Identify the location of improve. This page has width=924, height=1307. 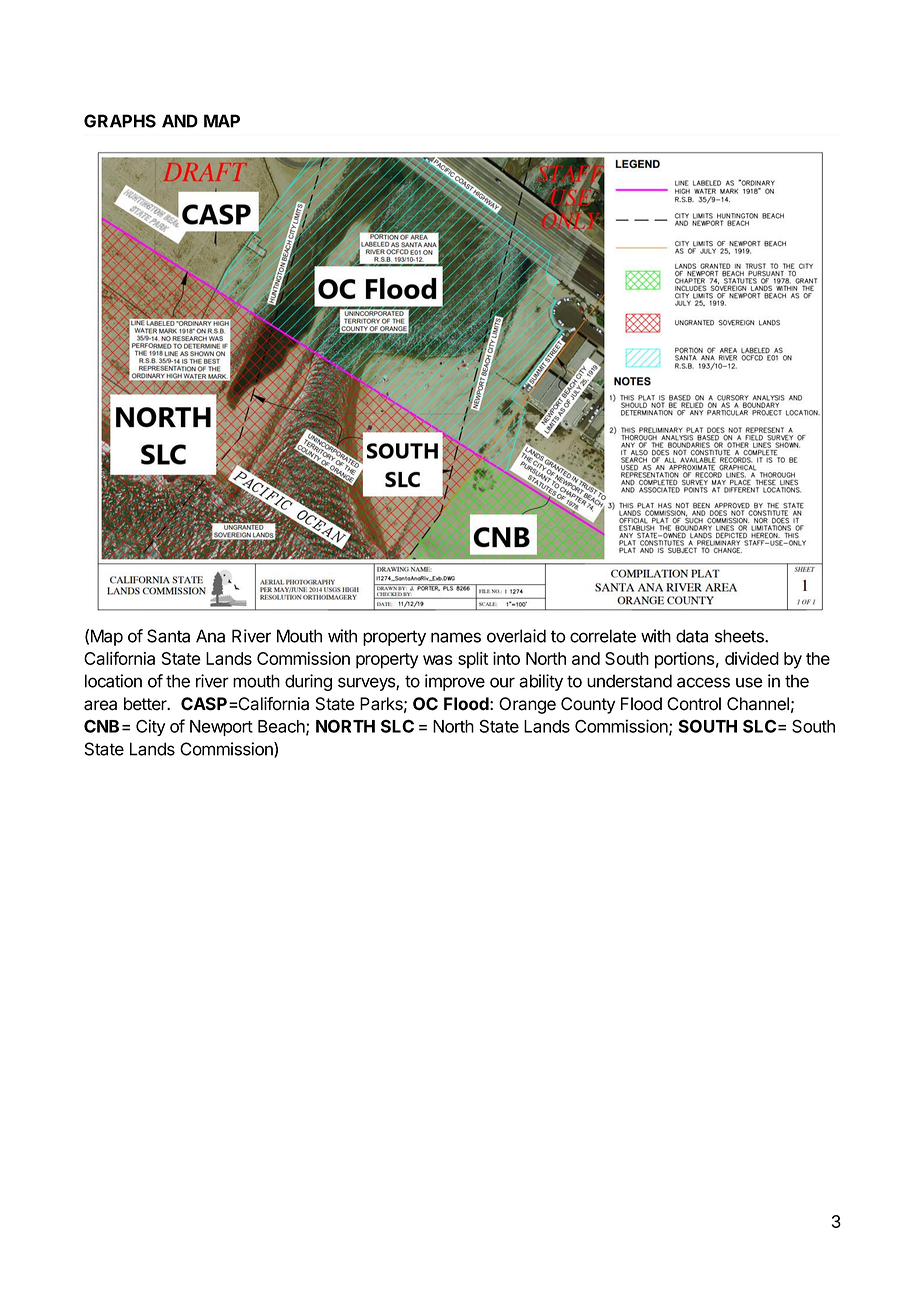
(455, 682).
